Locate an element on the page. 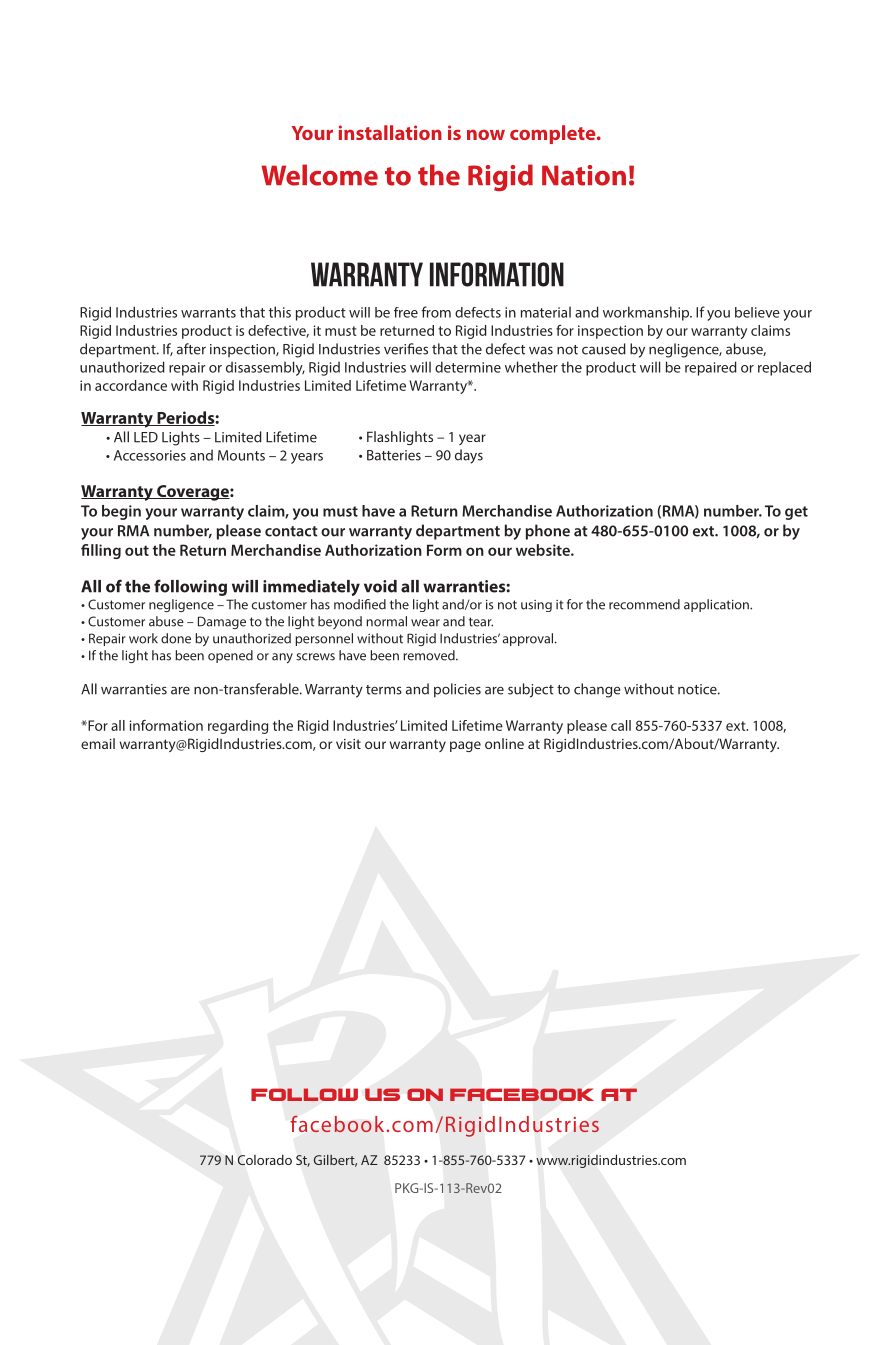 The image size is (896, 1345). determine is located at coordinates (468, 367).
